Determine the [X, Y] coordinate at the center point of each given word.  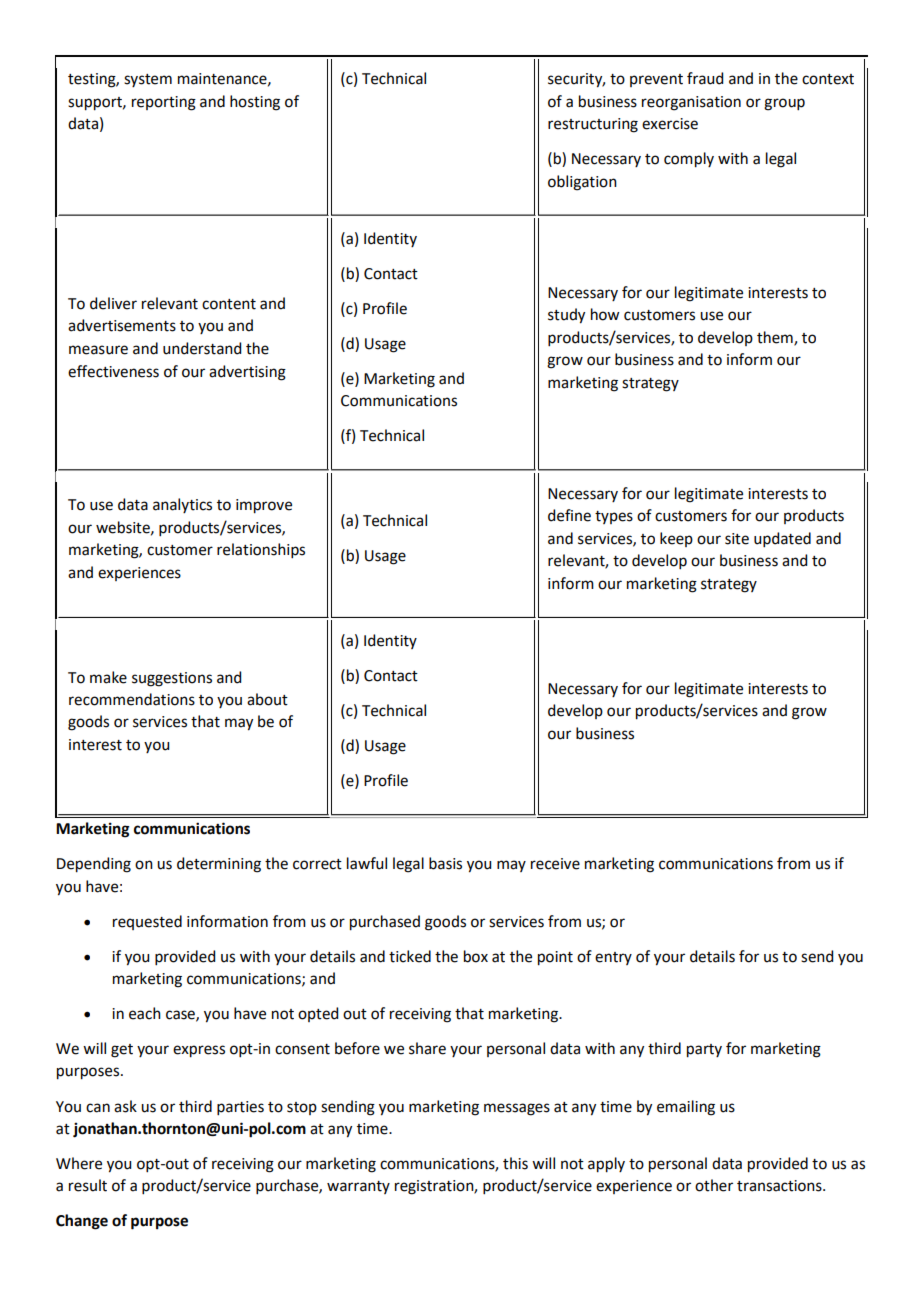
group [784, 104]
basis [445, 863]
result [88, 1185]
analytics [182, 505]
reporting [164, 103]
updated [782, 539]
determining [219, 865]
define [569, 515]
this [515, 1163]
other [714, 1185]
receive [555, 864]
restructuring [593, 125]
